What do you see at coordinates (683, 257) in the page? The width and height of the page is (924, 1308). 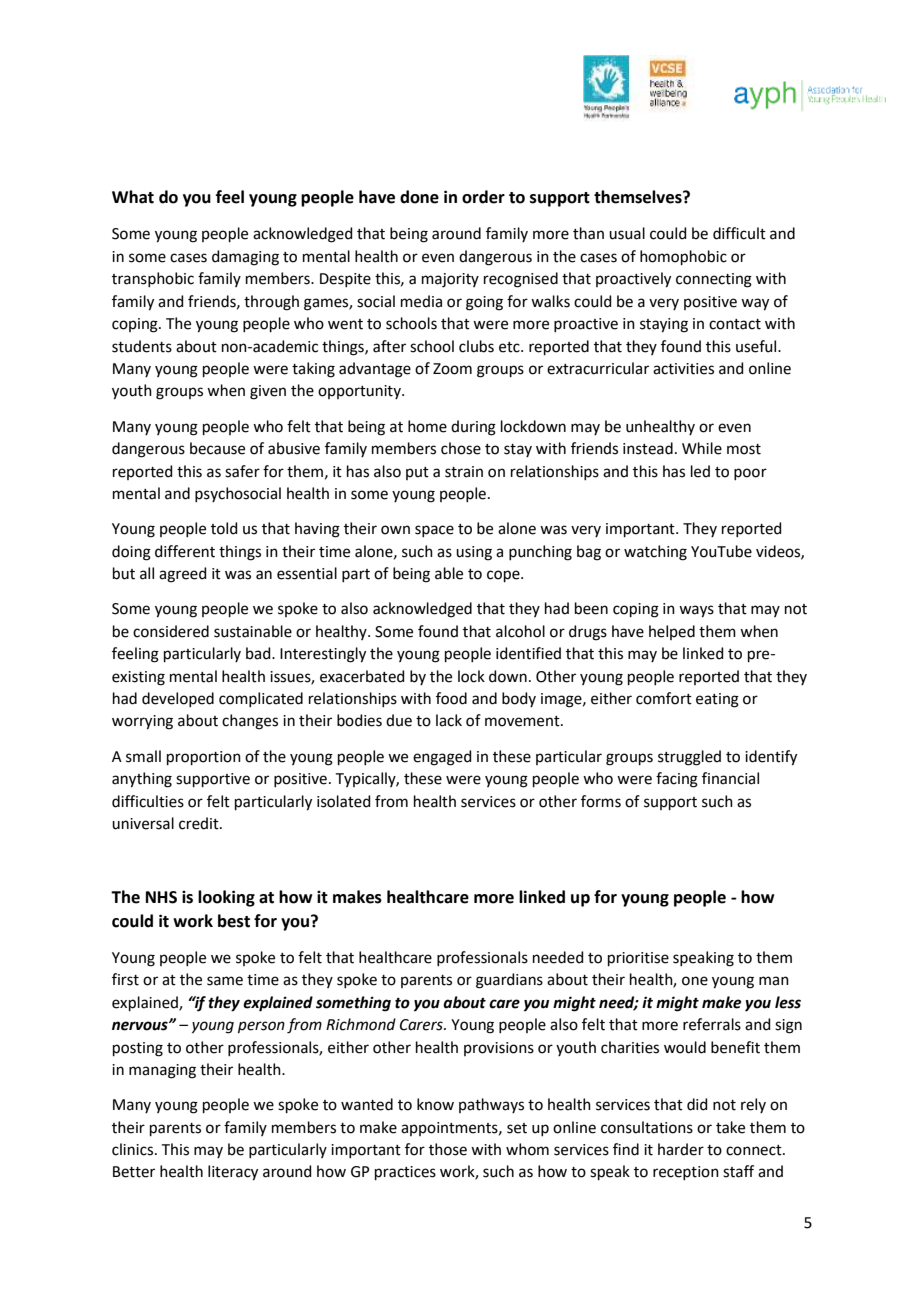 I see `homophobic` at bounding box center [683, 257].
